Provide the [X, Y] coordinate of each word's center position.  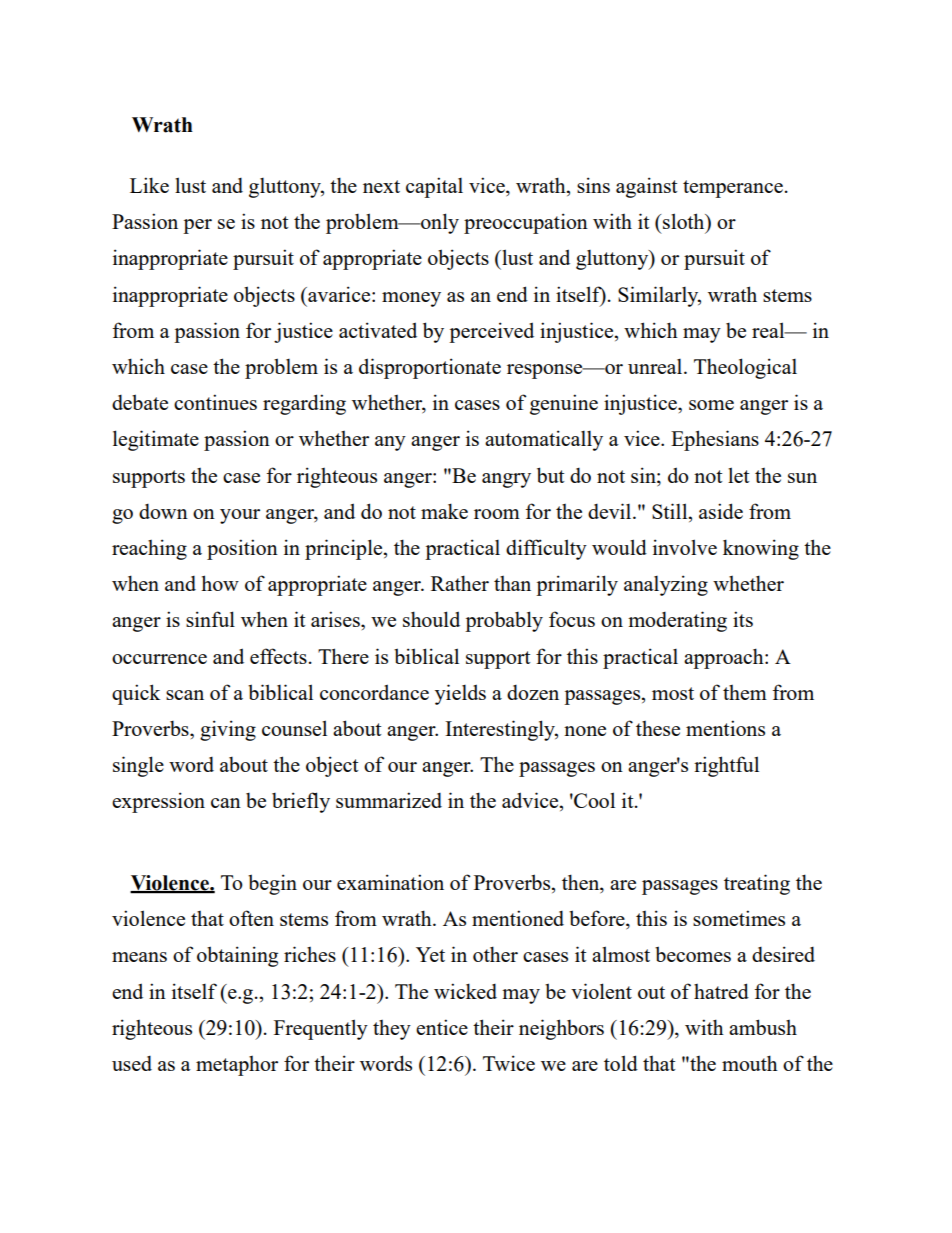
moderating [677, 621]
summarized [389, 800]
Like [149, 185]
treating [757, 884]
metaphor [237, 1066]
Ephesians [715, 440]
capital [434, 187]
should [431, 619]
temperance [733, 189]
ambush [763, 1027]
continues [215, 402]
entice [442, 1027]
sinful [210, 619]
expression [158, 802]
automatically [544, 440]
